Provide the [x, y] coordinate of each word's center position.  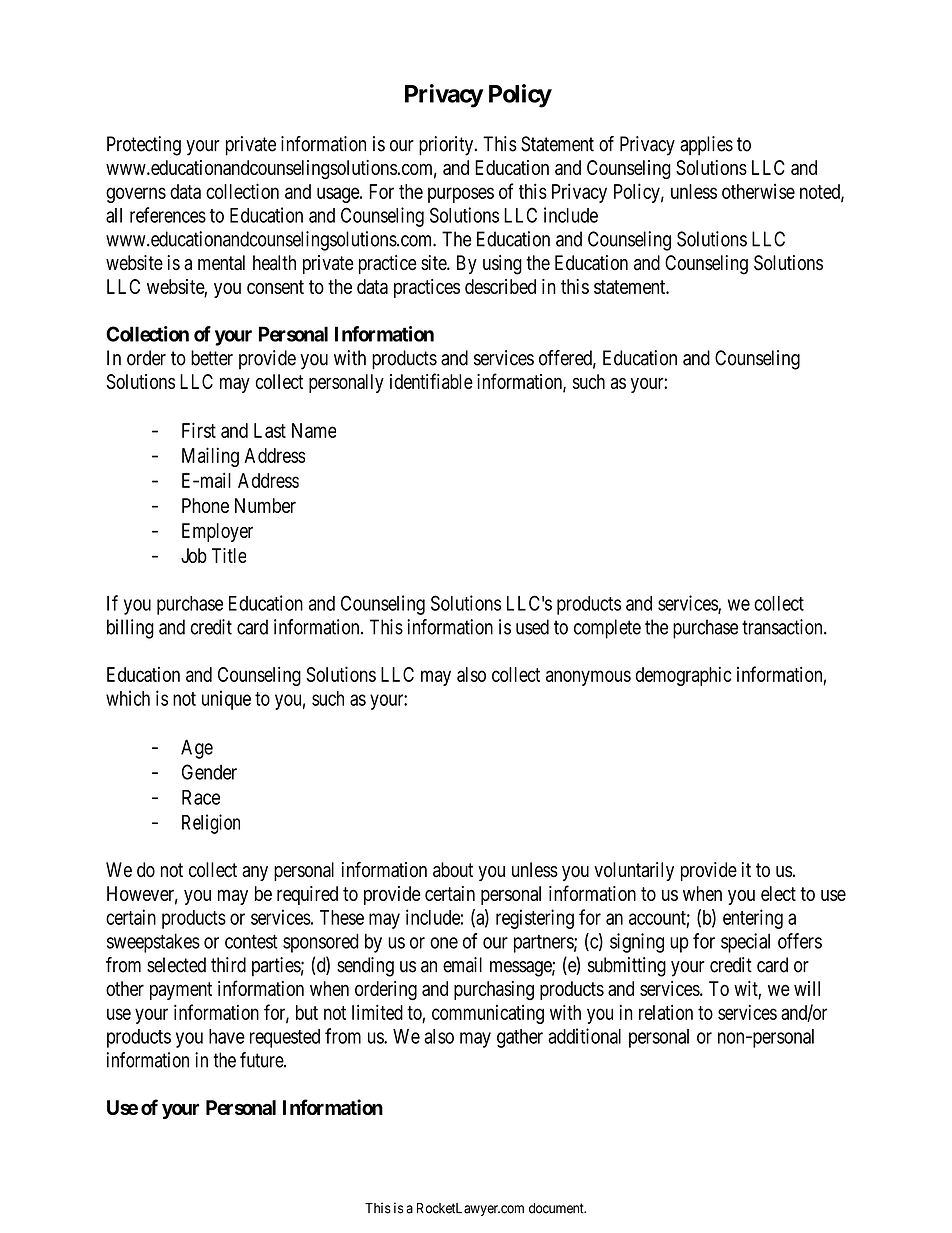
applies [706, 146]
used [532, 627]
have [227, 1036]
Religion [211, 824]
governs [136, 195]
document [557, 1208]
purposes [461, 195]
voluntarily [634, 871]
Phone [205, 505]
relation [666, 1012]
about [453, 870]
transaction [783, 627]
